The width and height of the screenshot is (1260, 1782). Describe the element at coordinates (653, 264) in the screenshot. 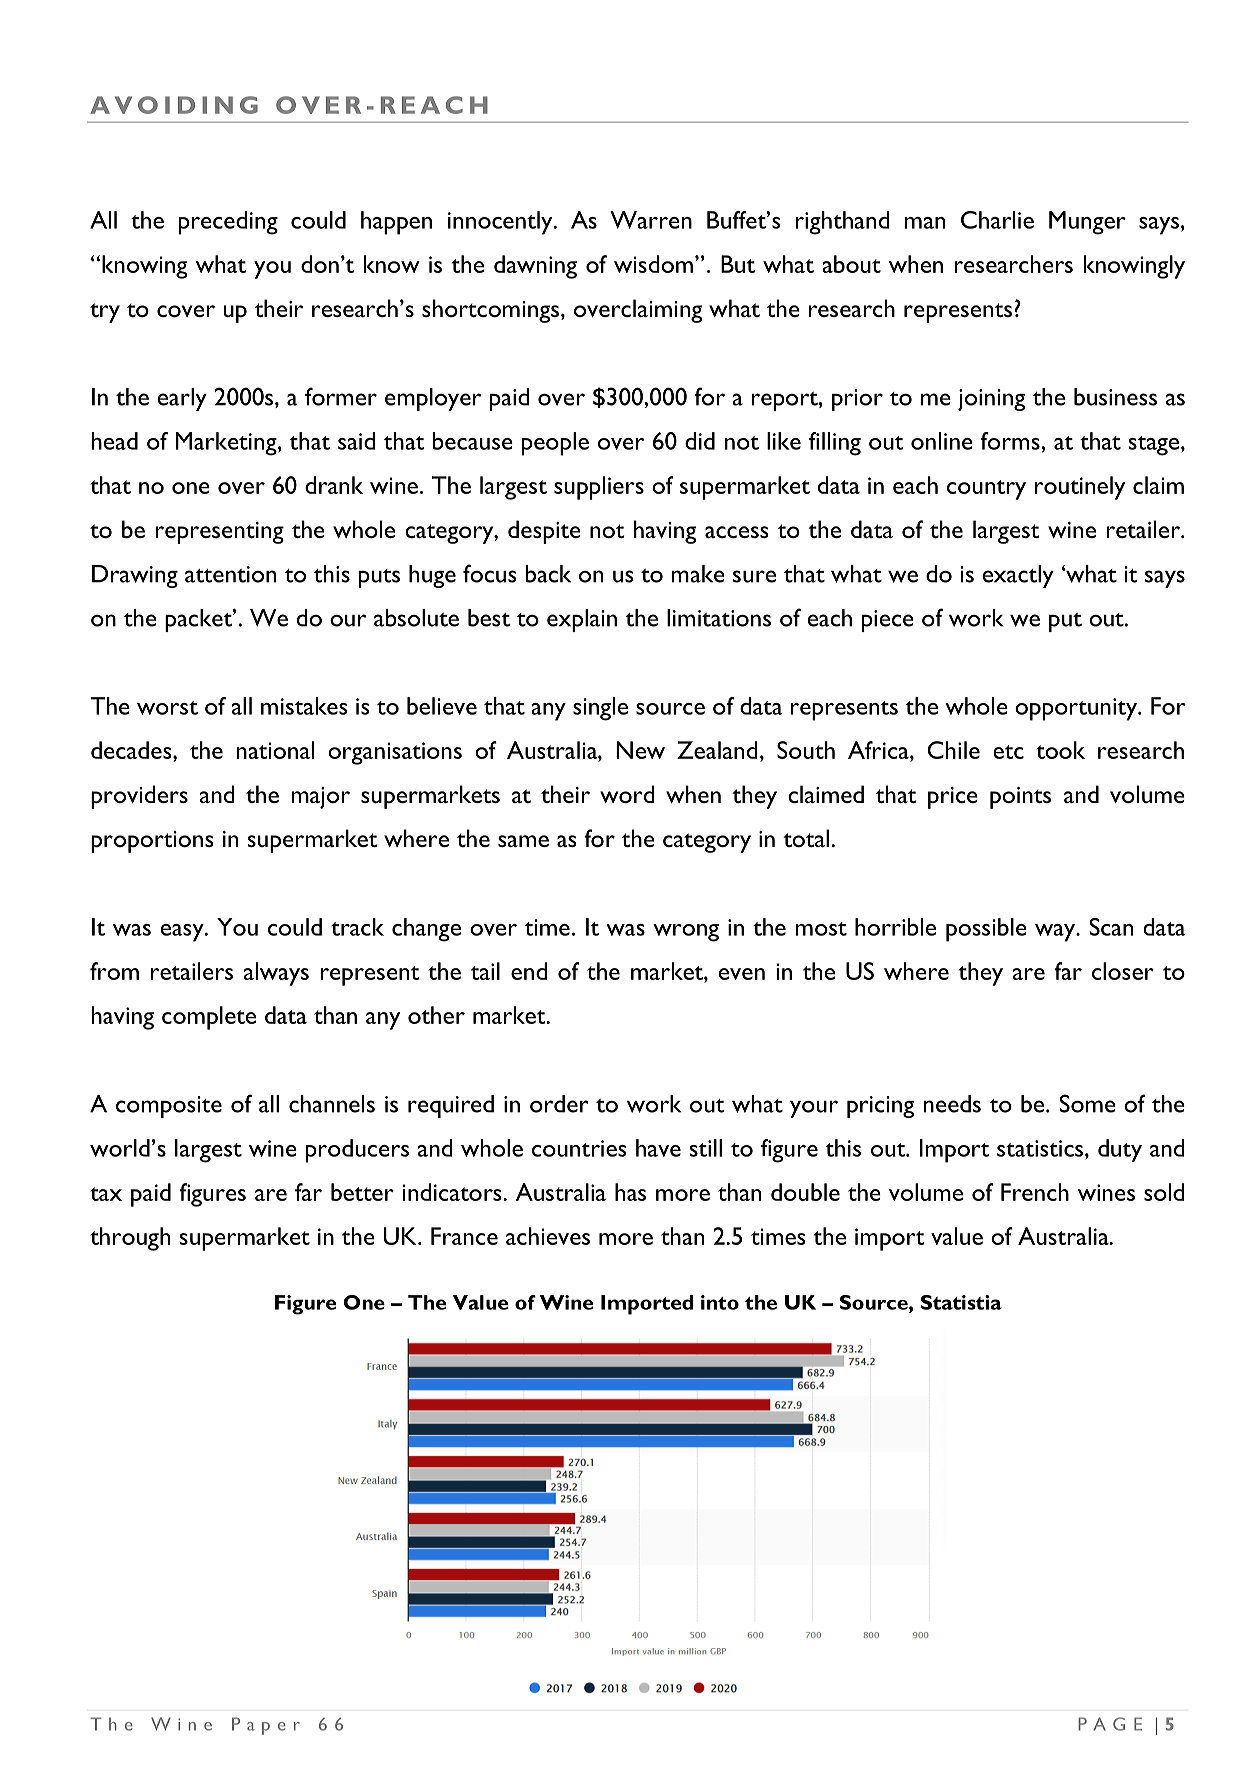

I see `wisdom` at that location.
